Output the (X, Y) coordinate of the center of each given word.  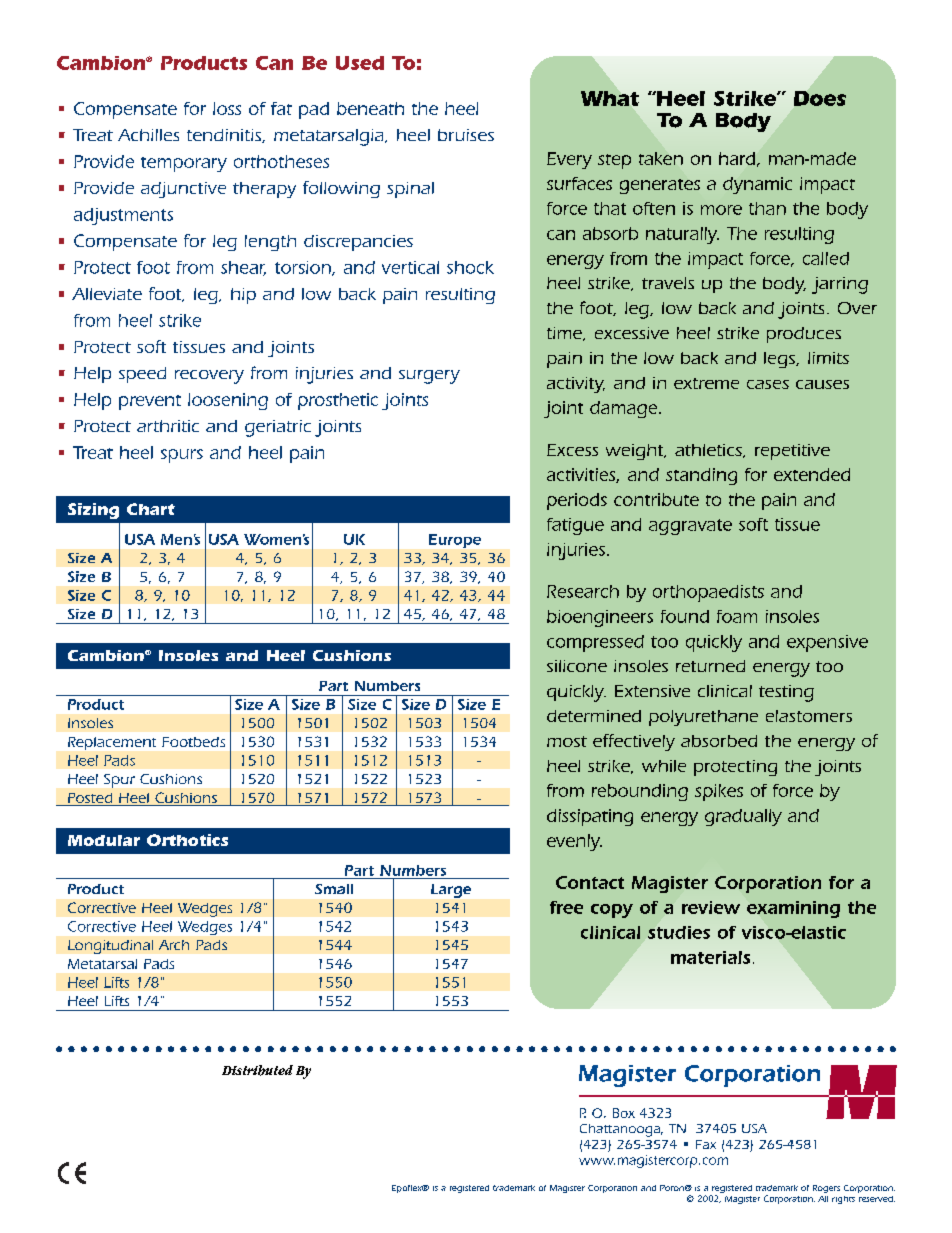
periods (577, 501)
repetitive (792, 452)
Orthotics (187, 840)
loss (227, 108)
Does (820, 98)
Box (624, 1113)
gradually (743, 817)
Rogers (826, 1189)
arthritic (168, 426)
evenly (574, 842)
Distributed (257, 1070)
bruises (466, 135)
